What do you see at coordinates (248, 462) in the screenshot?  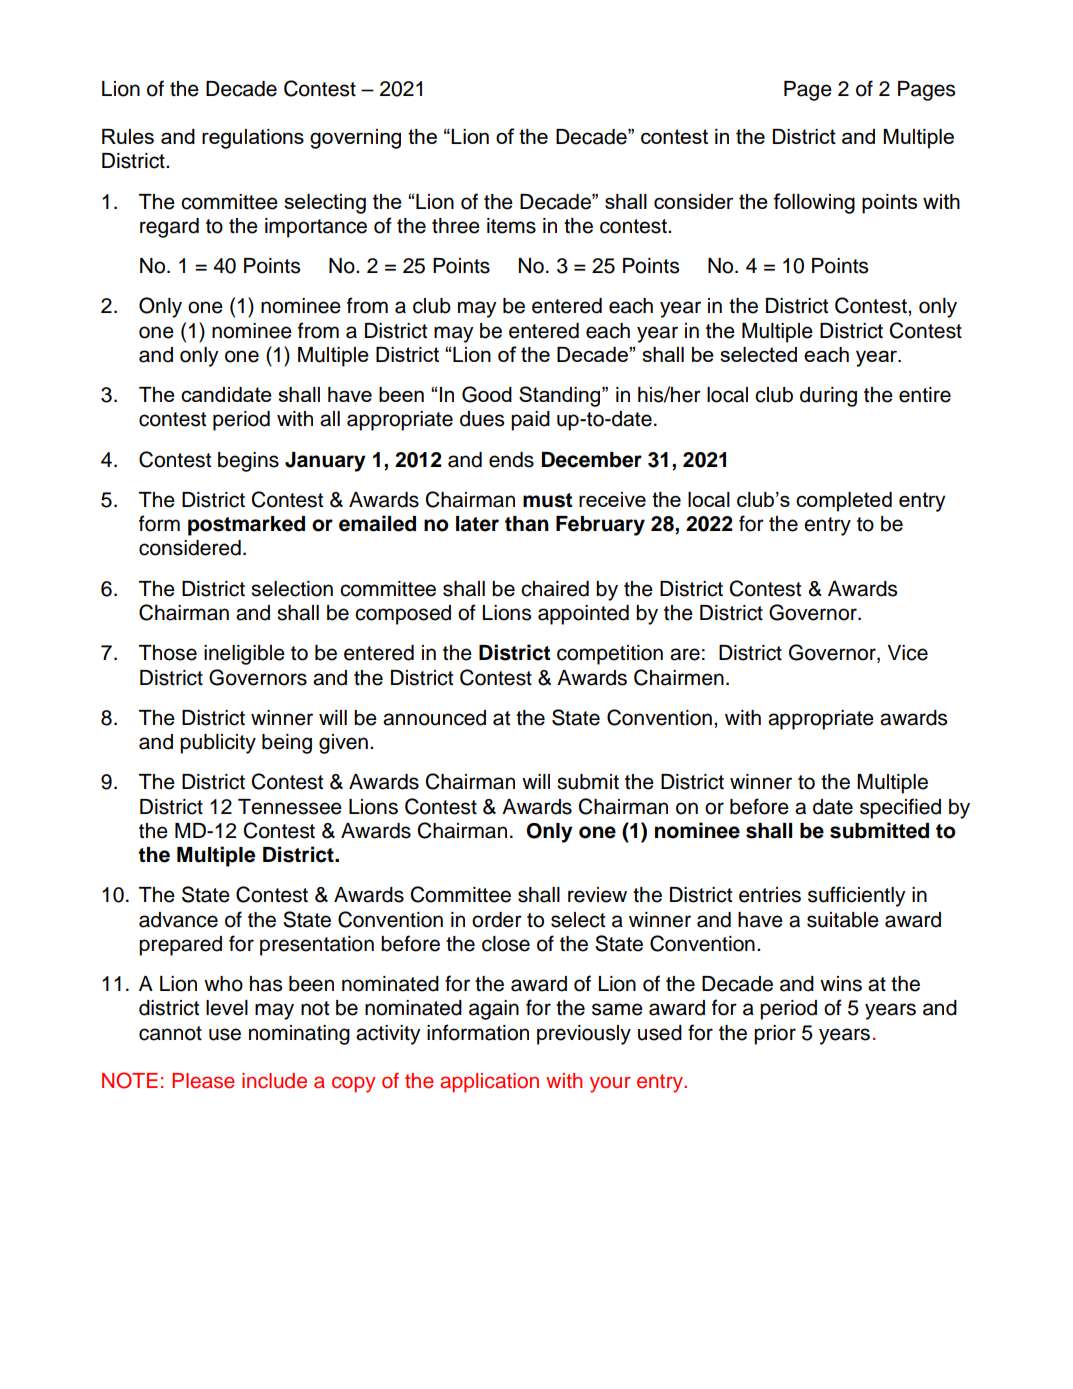 I see `begins` at bounding box center [248, 462].
